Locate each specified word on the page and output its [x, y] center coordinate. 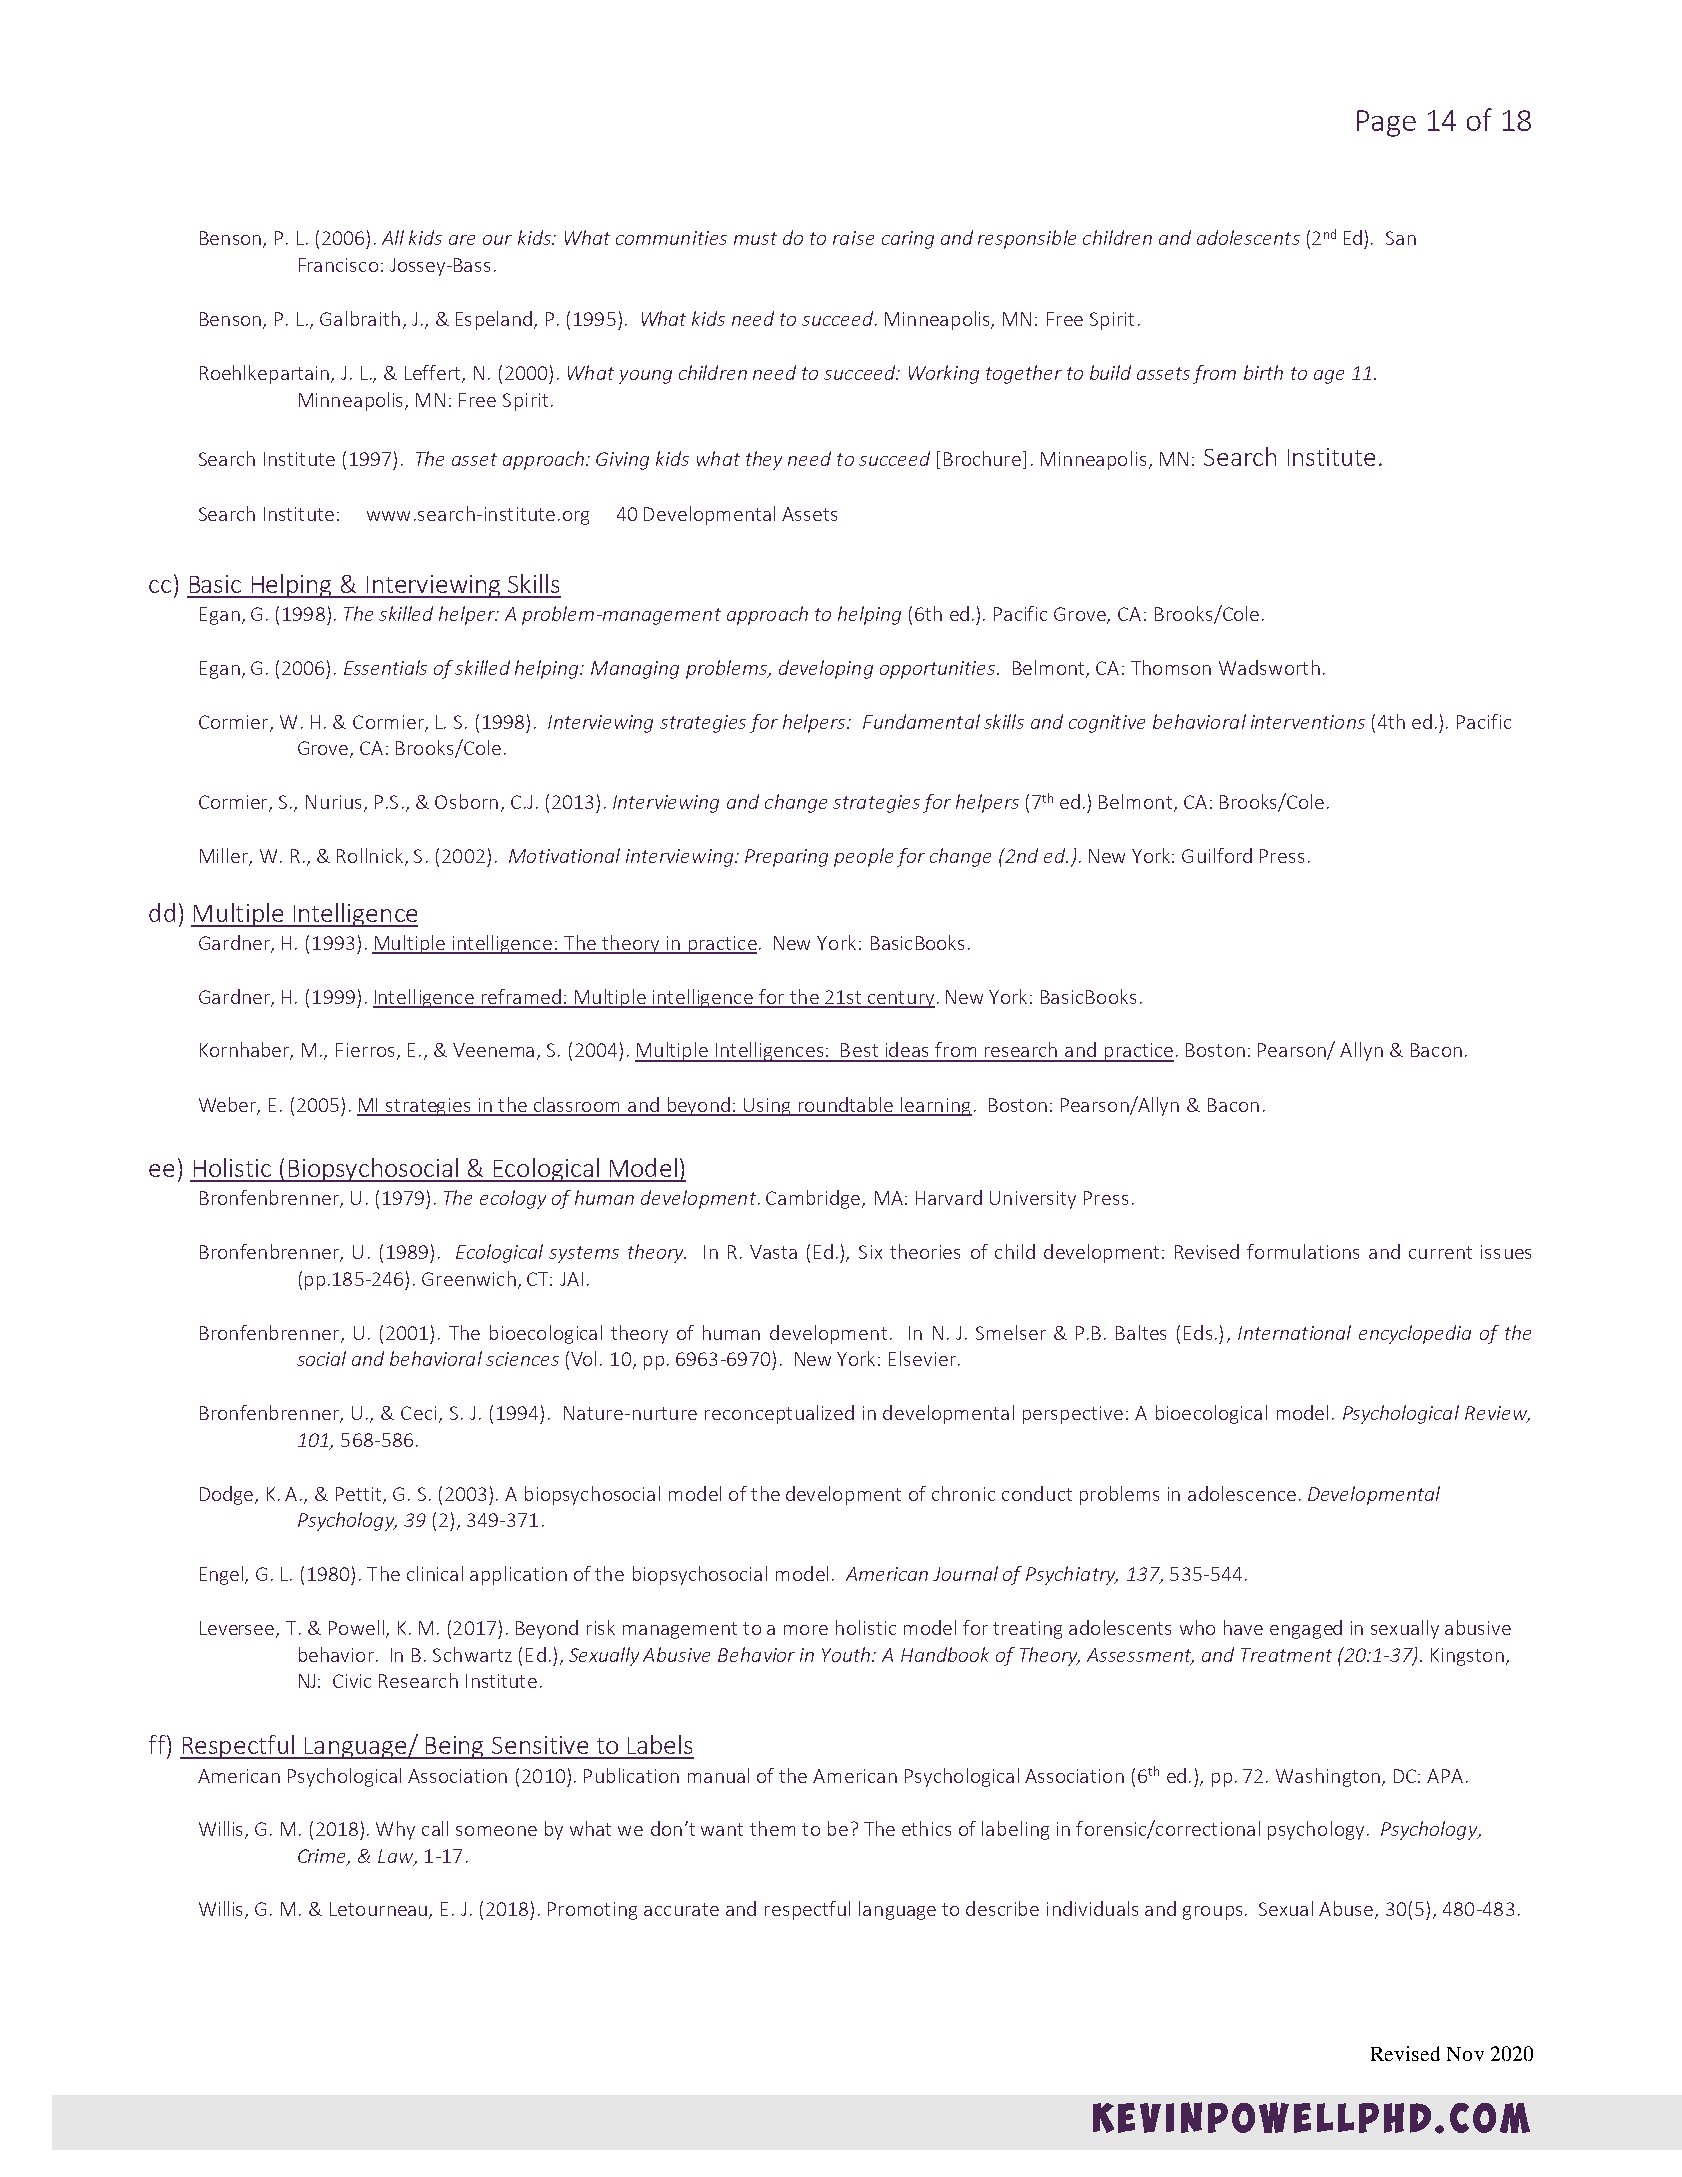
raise [853, 238]
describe [1002, 1908]
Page [1386, 123]
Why [395, 1830]
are [462, 240]
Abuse [1347, 1910]
